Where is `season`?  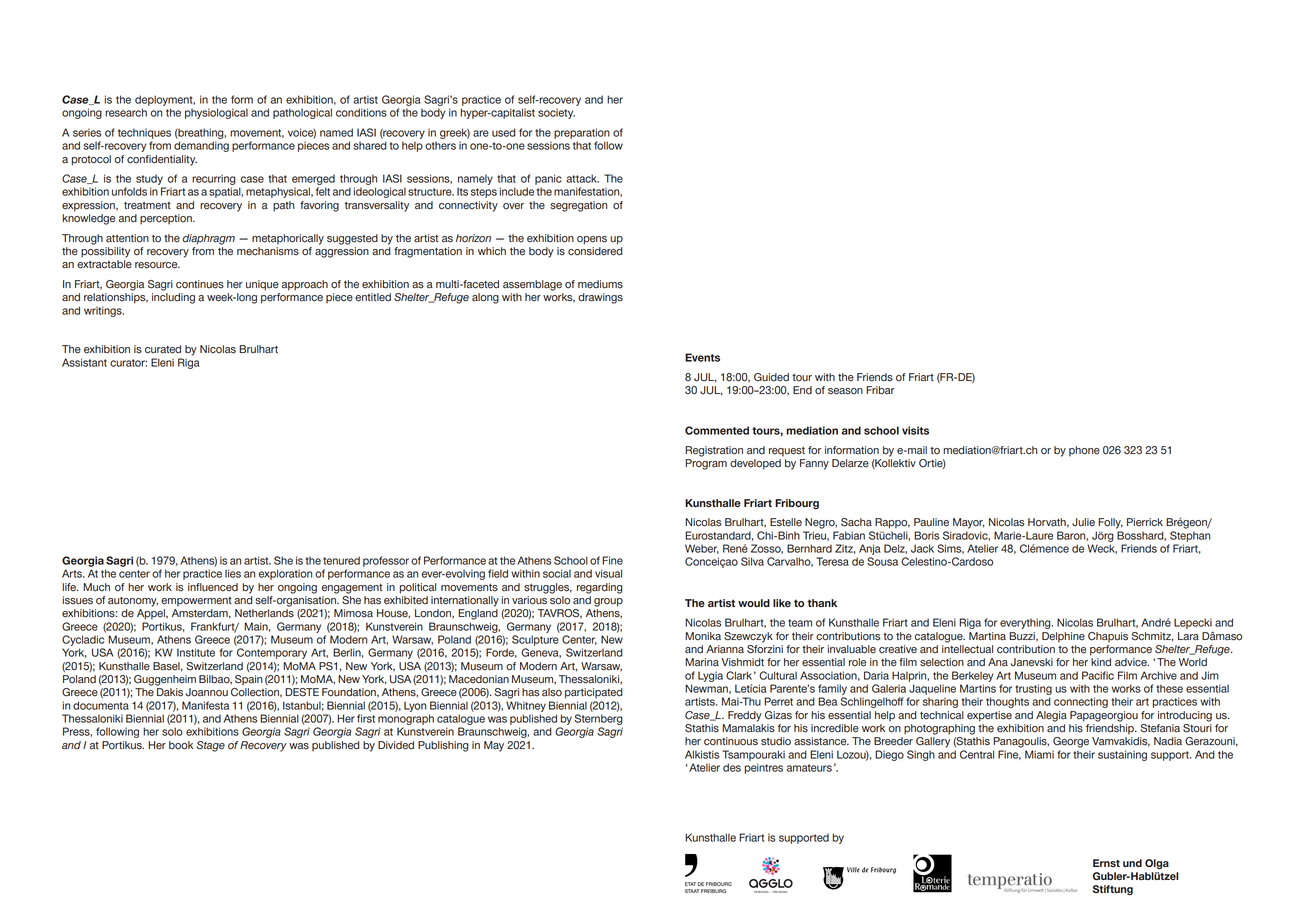 season is located at coordinates (845, 391).
